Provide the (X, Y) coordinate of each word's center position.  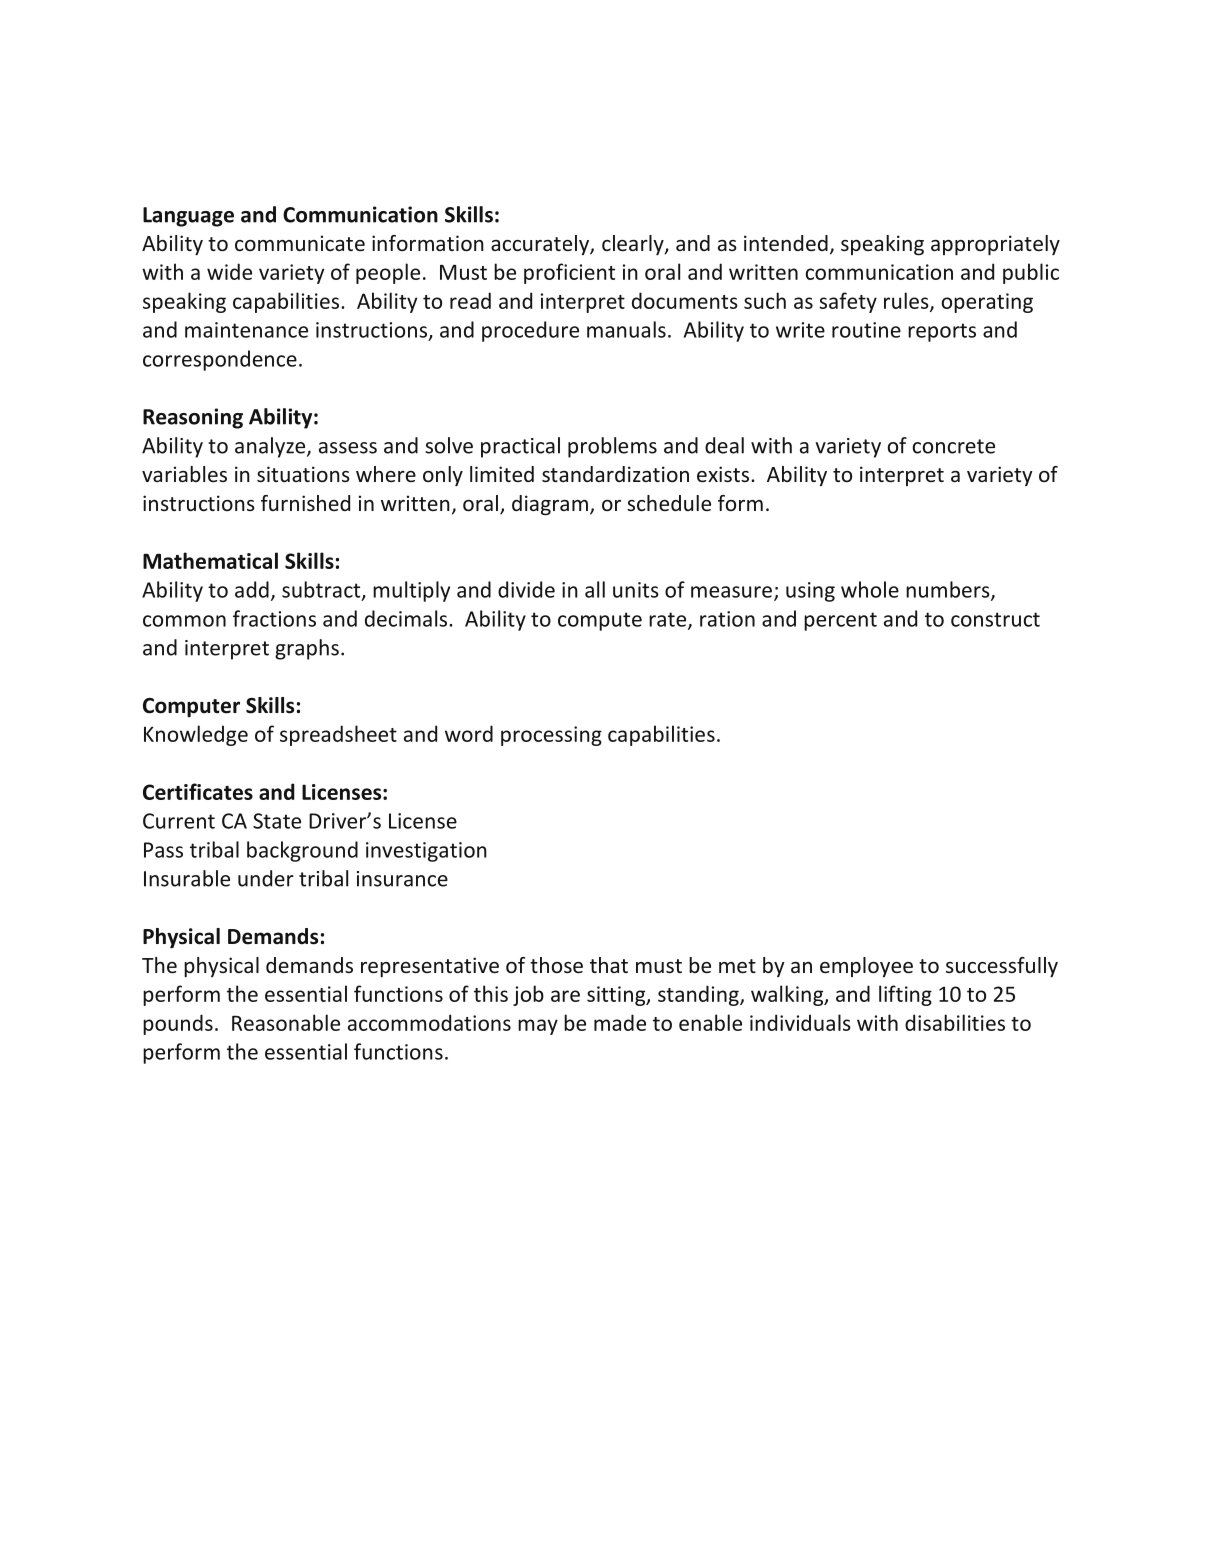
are (565, 996)
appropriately (995, 245)
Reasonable (286, 1022)
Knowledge (196, 735)
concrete (954, 446)
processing (551, 736)
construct (995, 619)
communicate (300, 243)
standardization (615, 474)
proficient (569, 273)
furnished (305, 503)
